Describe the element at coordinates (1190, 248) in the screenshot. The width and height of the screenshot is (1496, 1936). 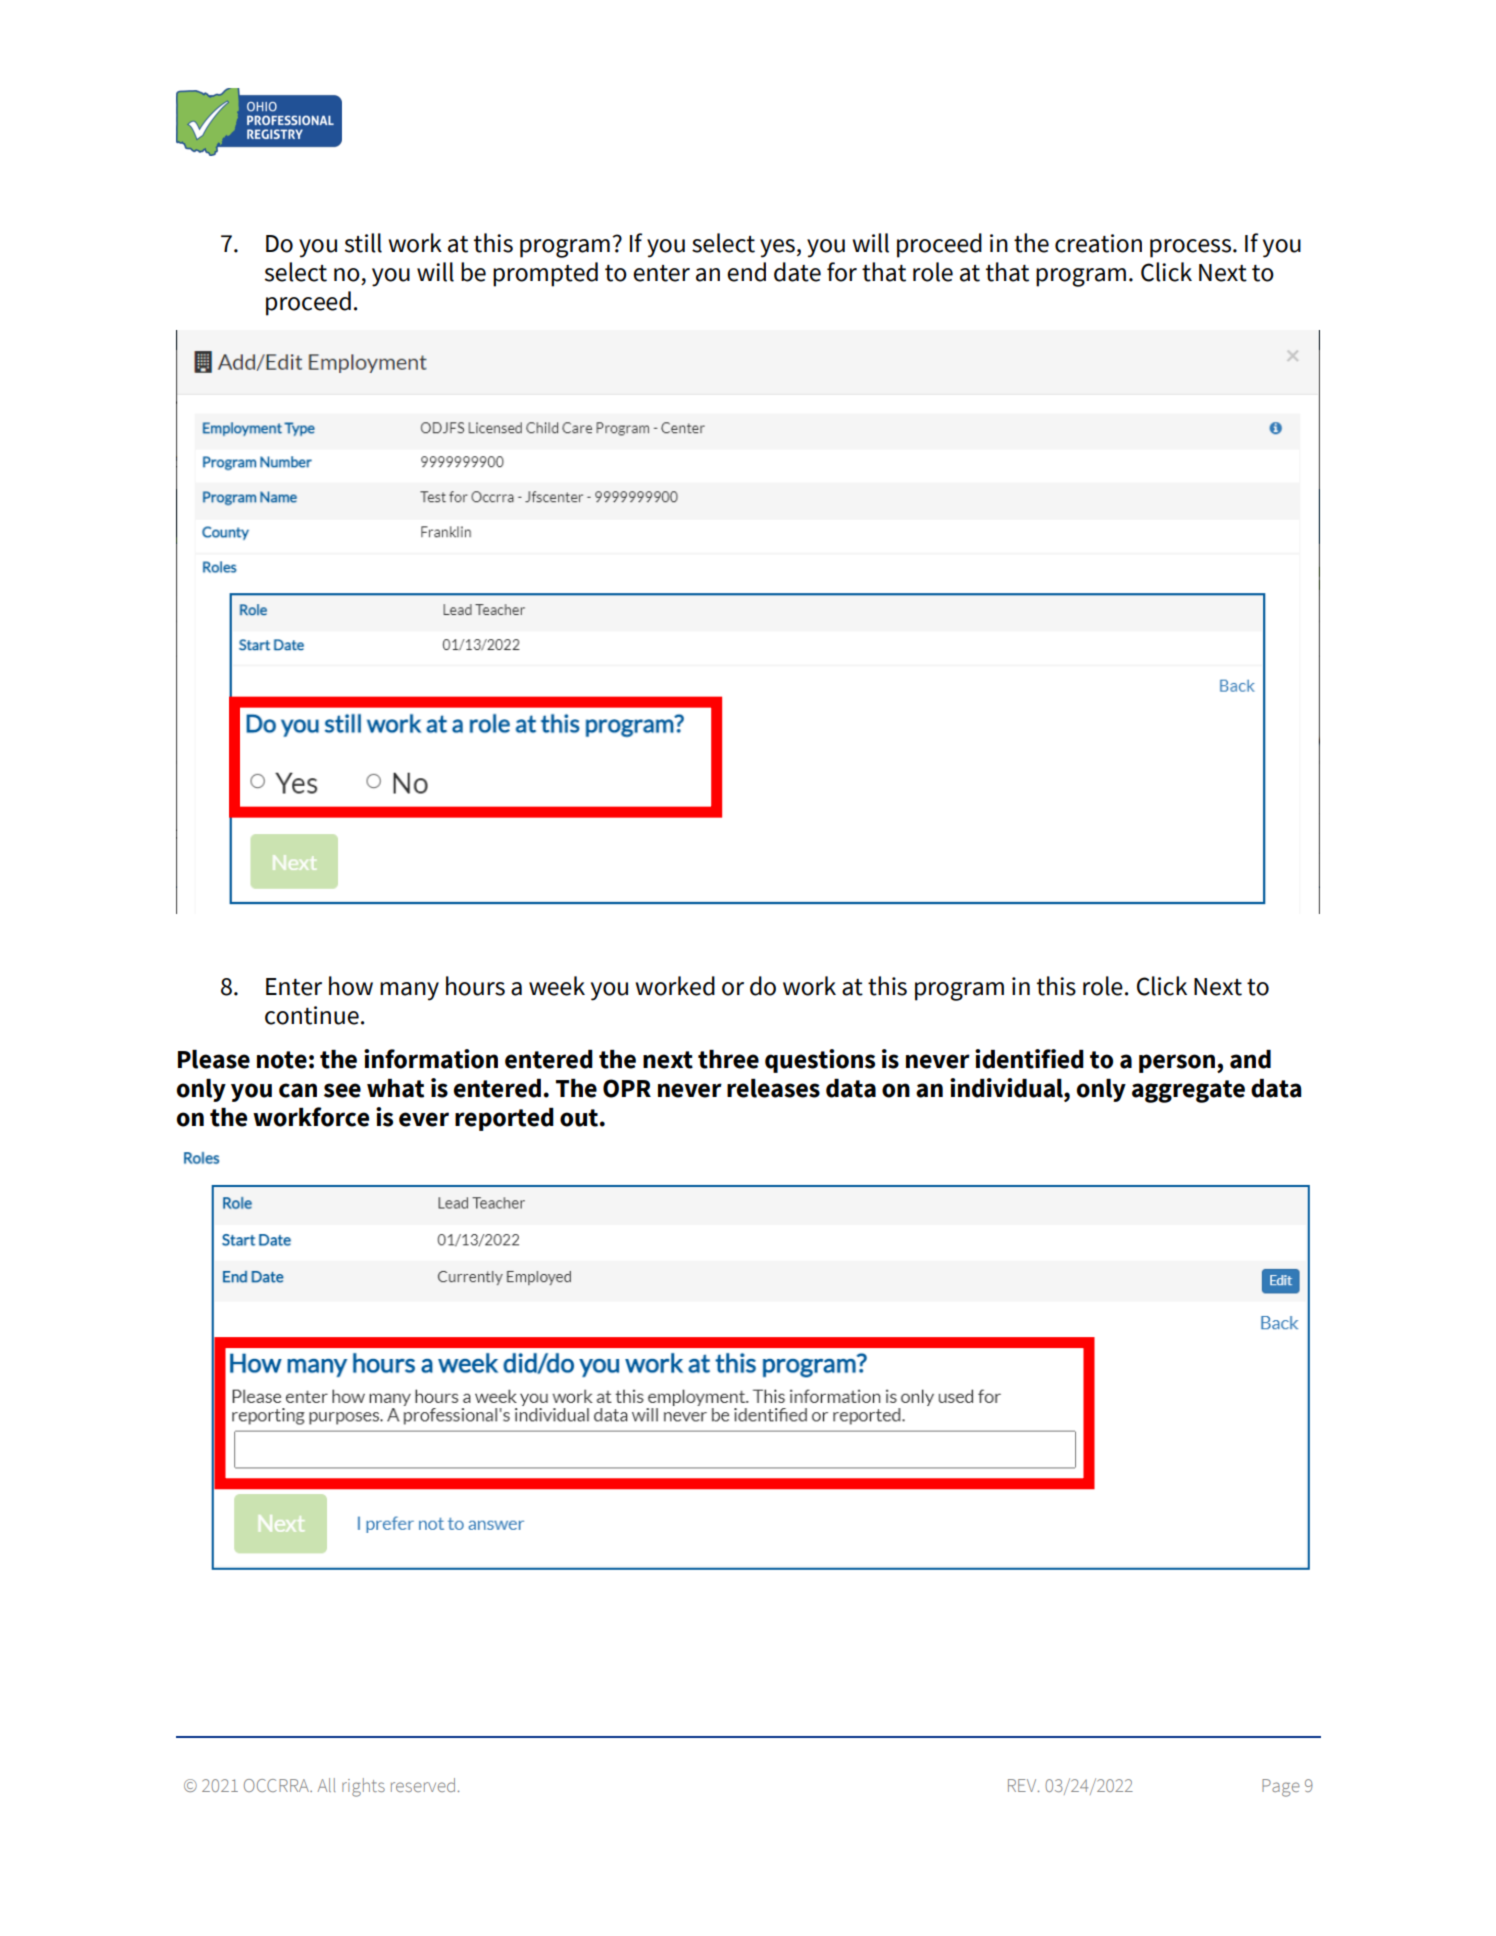
I see `process` at that location.
